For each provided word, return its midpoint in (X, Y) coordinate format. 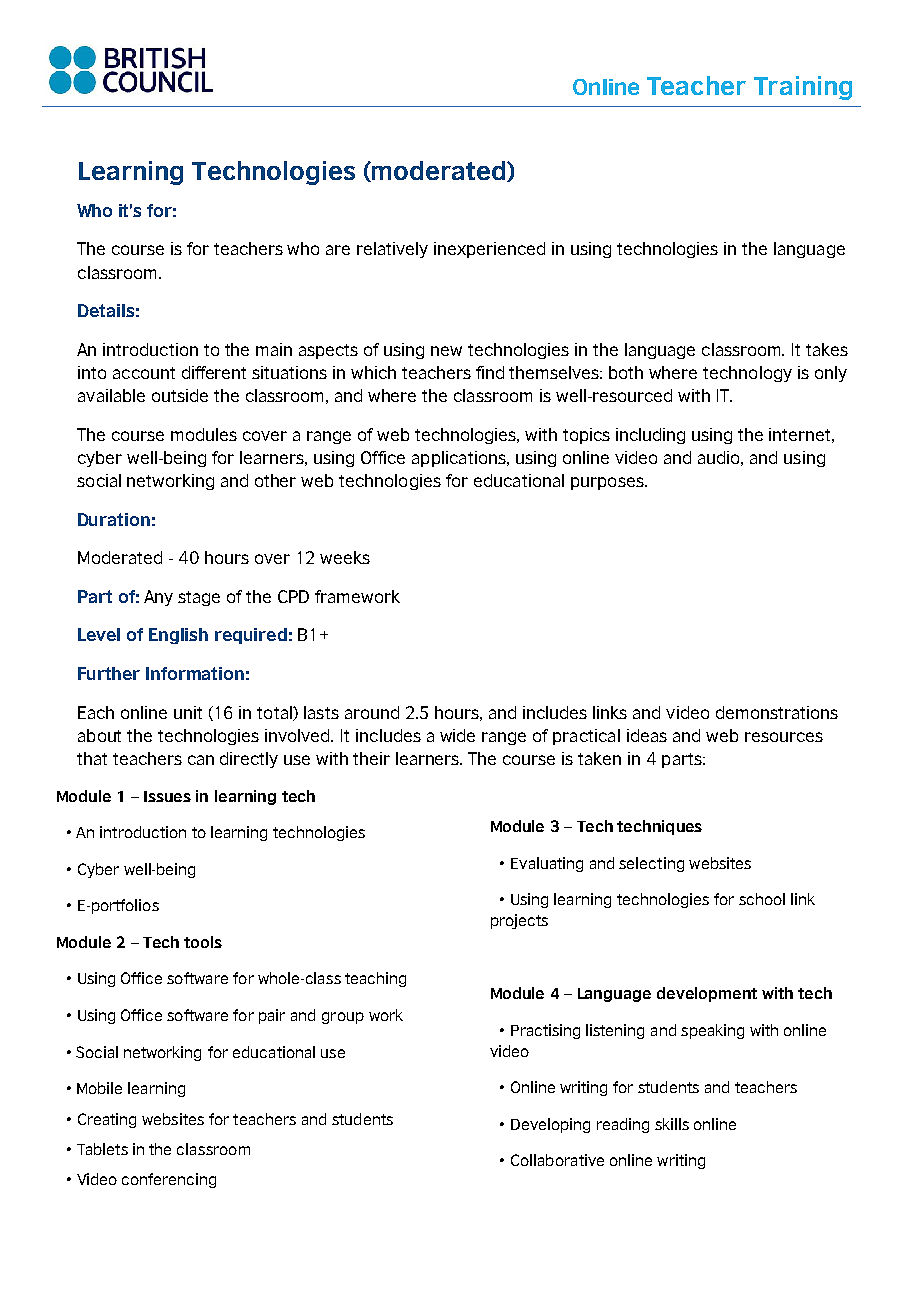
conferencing (169, 1180)
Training (803, 88)
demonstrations (777, 712)
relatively (392, 250)
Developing (550, 1125)
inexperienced (489, 250)
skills (672, 1124)
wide (457, 735)
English (178, 636)
